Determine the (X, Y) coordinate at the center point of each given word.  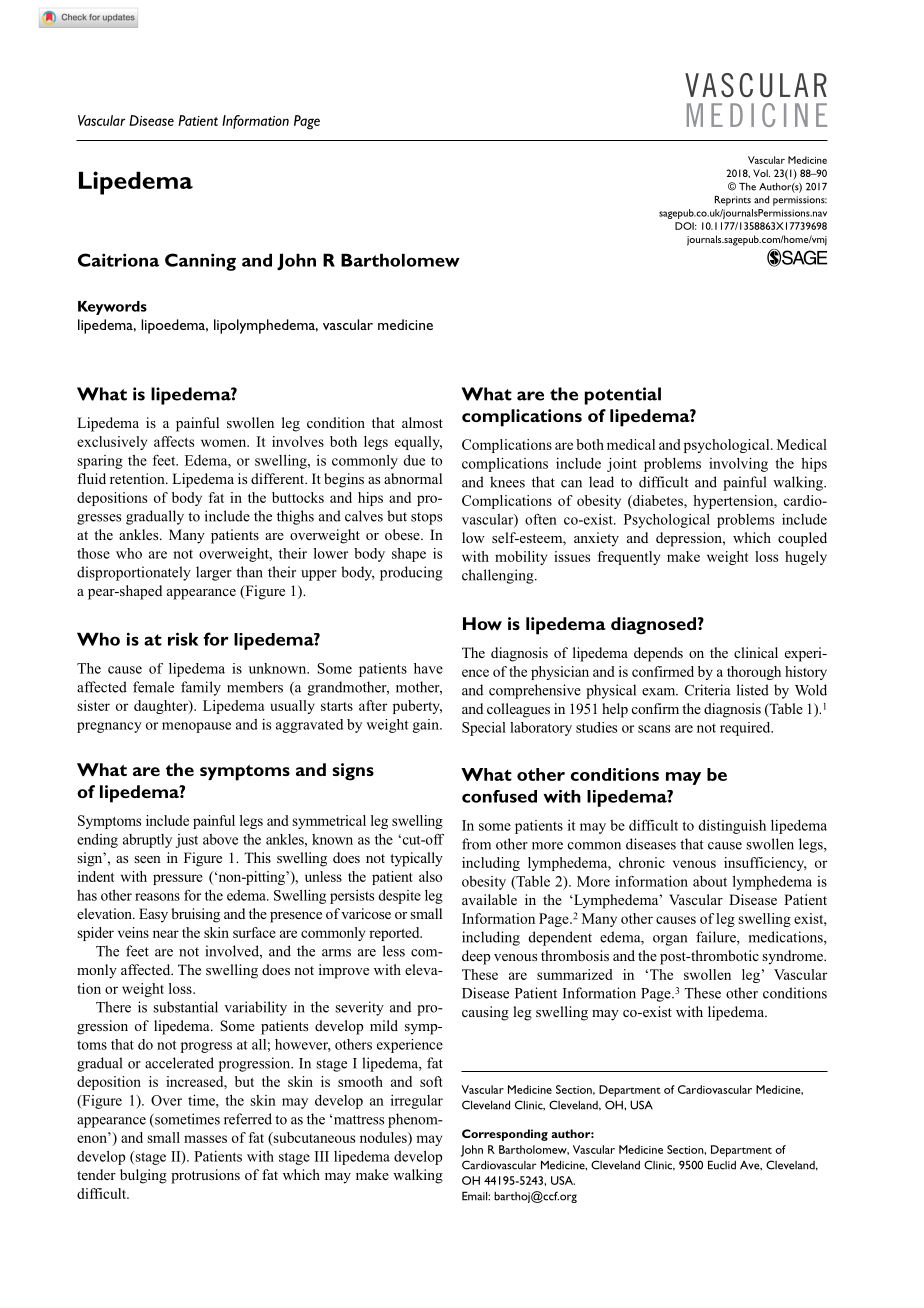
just (187, 841)
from (476, 844)
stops (426, 518)
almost (422, 422)
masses (205, 1139)
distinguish (732, 827)
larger (214, 573)
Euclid (722, 1165)
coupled (802, 539)
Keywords (112, 308)
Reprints (733, 201)
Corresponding (505, 1135)
